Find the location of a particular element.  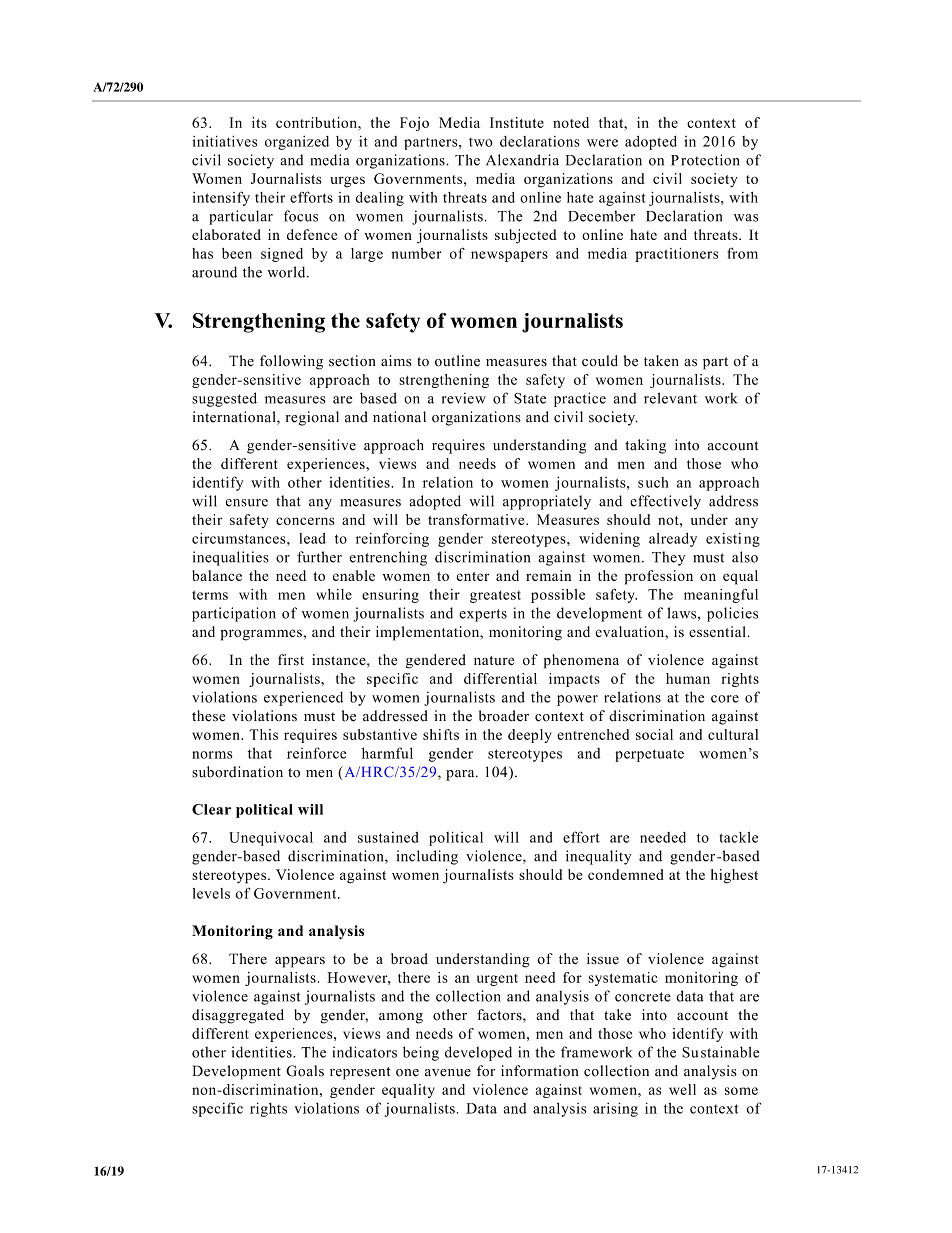

Goals is located at coordinates (305, 1071).
